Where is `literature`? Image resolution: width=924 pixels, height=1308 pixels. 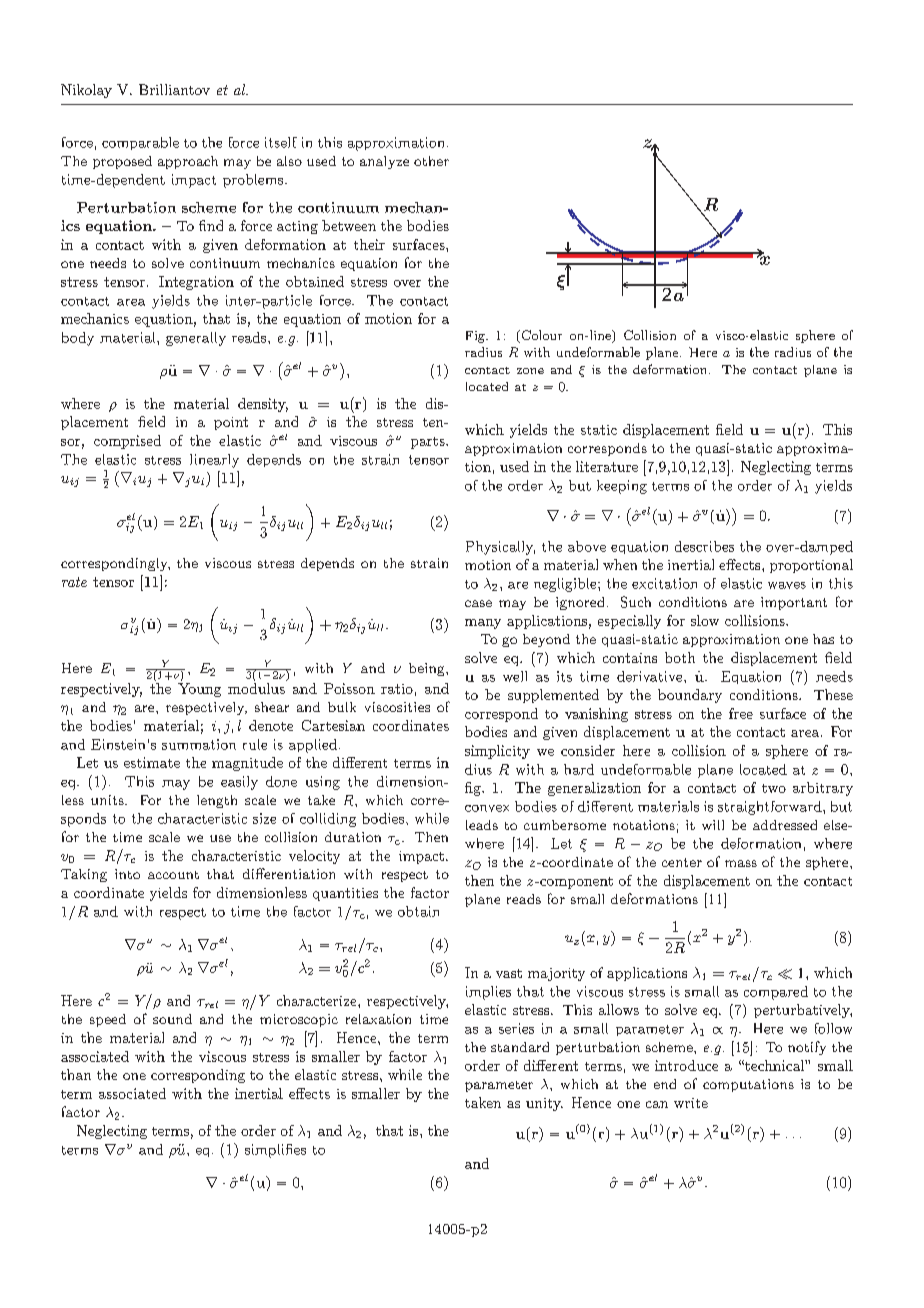
literature is located at coordinates (607, 466).
